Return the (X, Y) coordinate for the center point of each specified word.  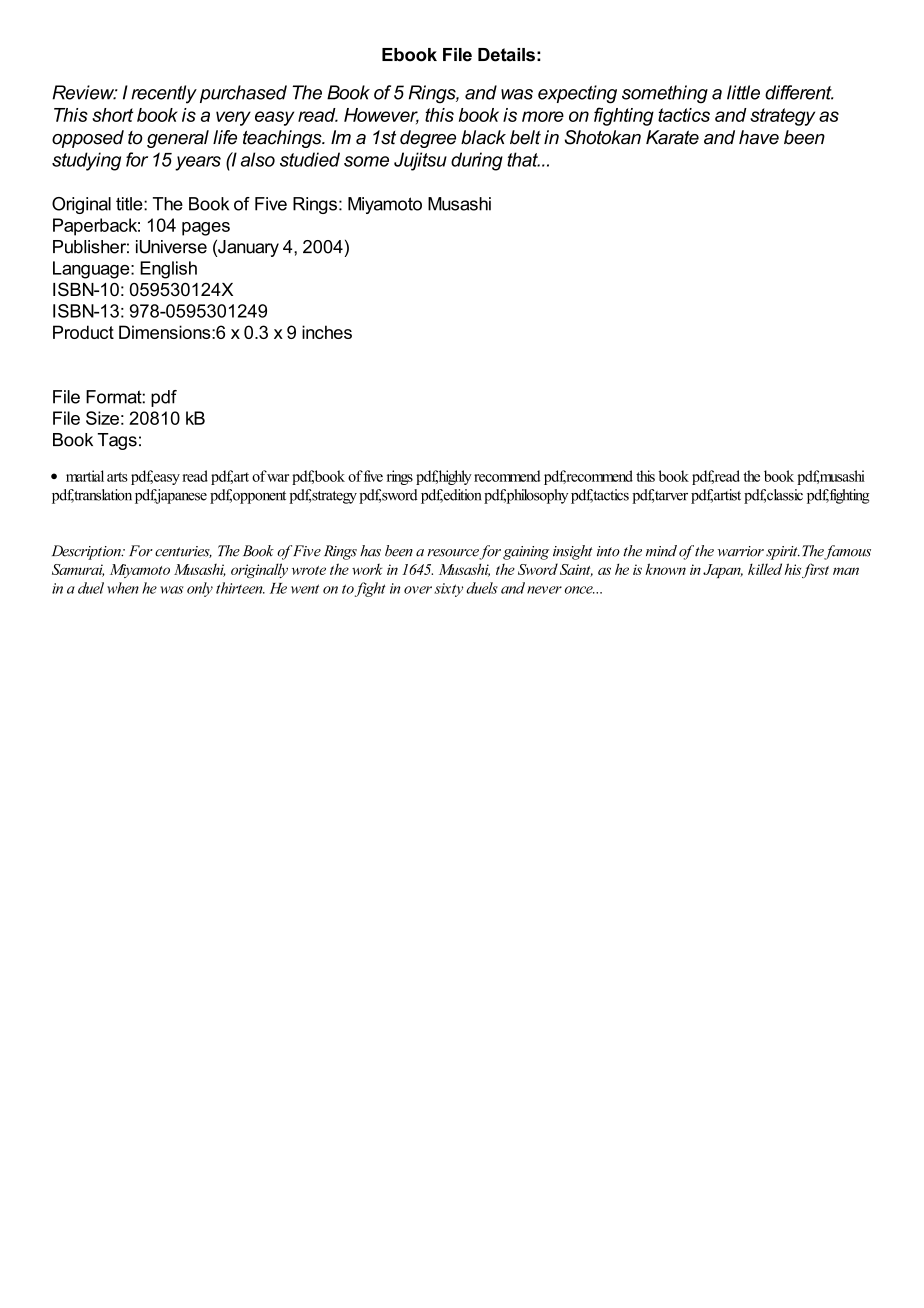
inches (327, 332)
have (759, 137)
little (743, 92)
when (123, 588)
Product (83, 332)
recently (164, 94)
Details (506, 55)
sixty (448, 590)
